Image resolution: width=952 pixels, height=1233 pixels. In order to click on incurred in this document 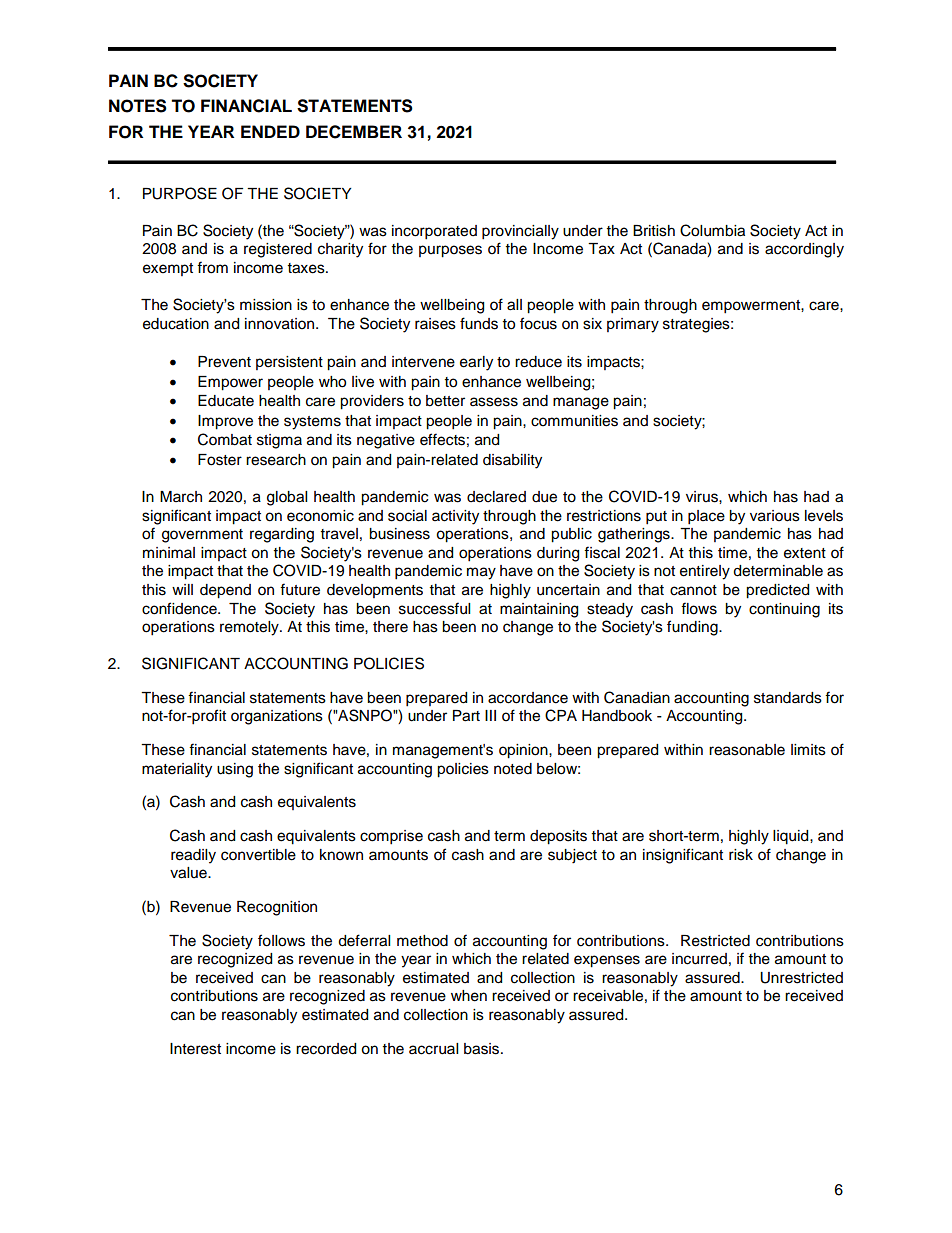, I will do `click(699, 959)`.
